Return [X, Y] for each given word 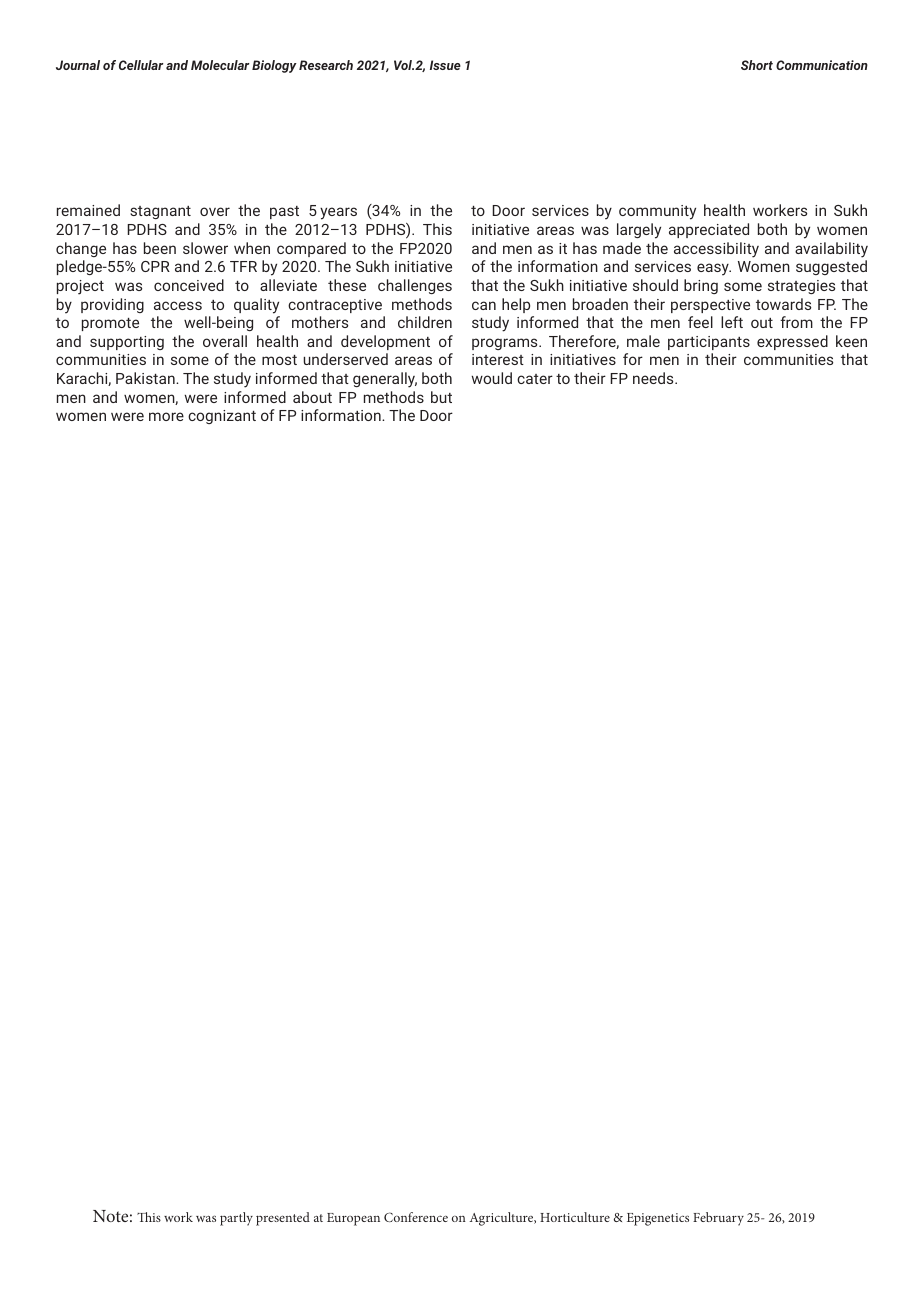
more [166, 416]
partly [236, 1219]
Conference [416, 1217]
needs [654, 378]
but [441, 397]
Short [757, 65]
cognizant [222, 417]
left [732, 322]
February [718, 1219]
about [312, 397]
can [484, 305]
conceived [189, 285]
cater [535, 379]
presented [283, 1219]
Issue [445, 65]
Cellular [141, 65]
